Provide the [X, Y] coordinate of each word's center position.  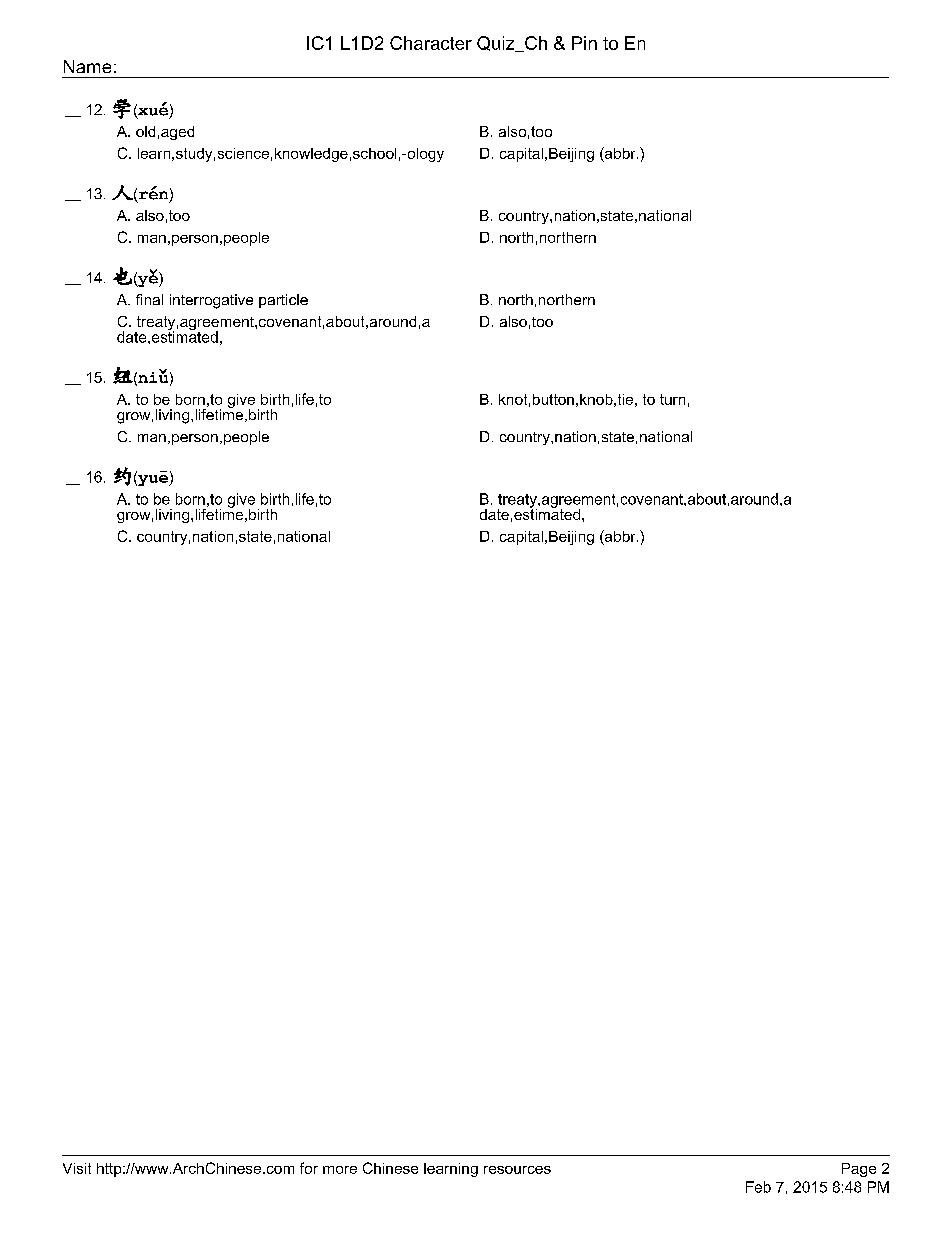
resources [517, 1170]
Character [431, 43]
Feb [758, 1187]
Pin [584, 43]
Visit [77, 1168]
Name [87, 66]
